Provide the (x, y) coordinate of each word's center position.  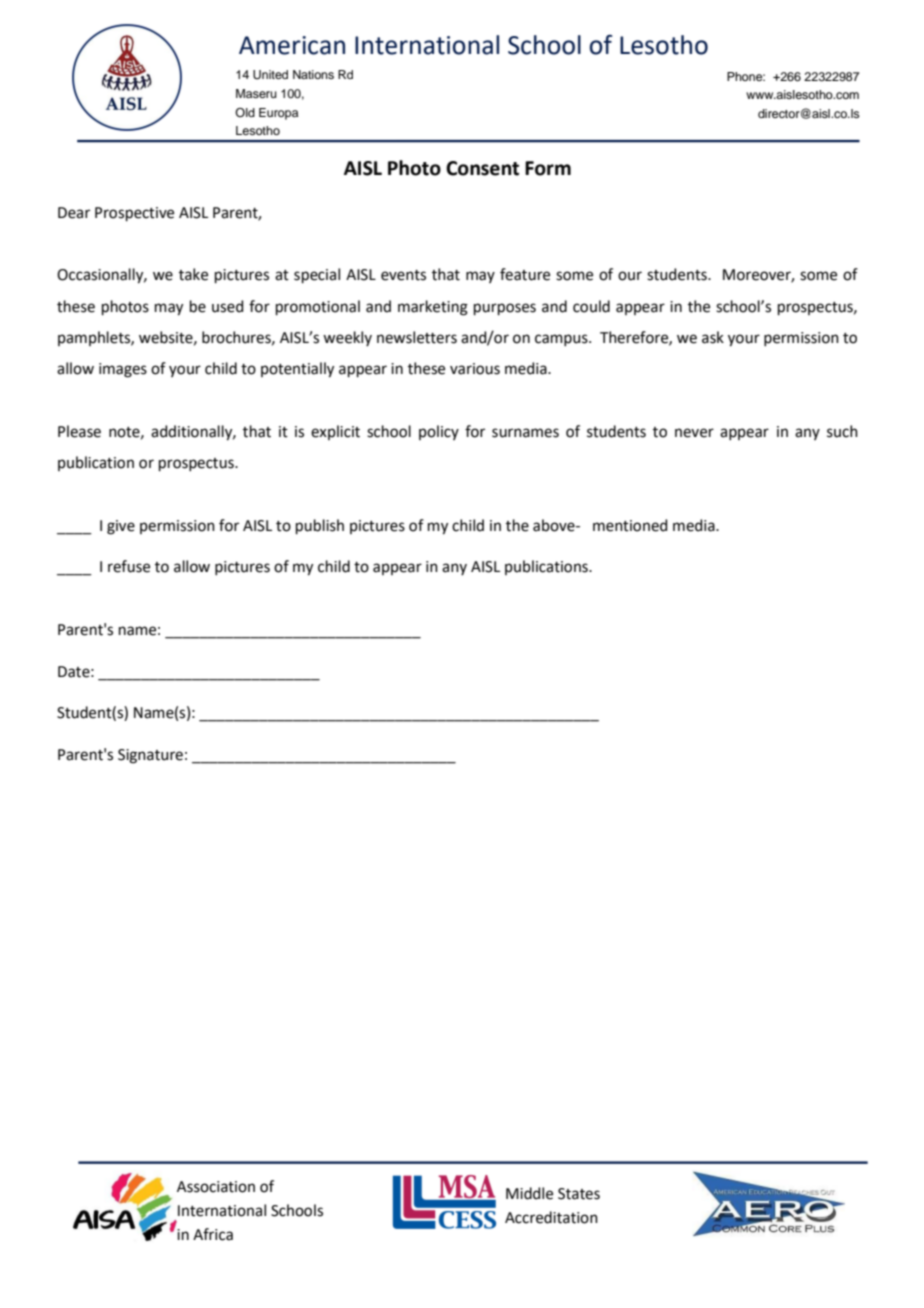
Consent (482, 168)
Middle (529, 1193)
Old (245, 112)
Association (216, 1187)
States (579, 1194)
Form (548, 168)
